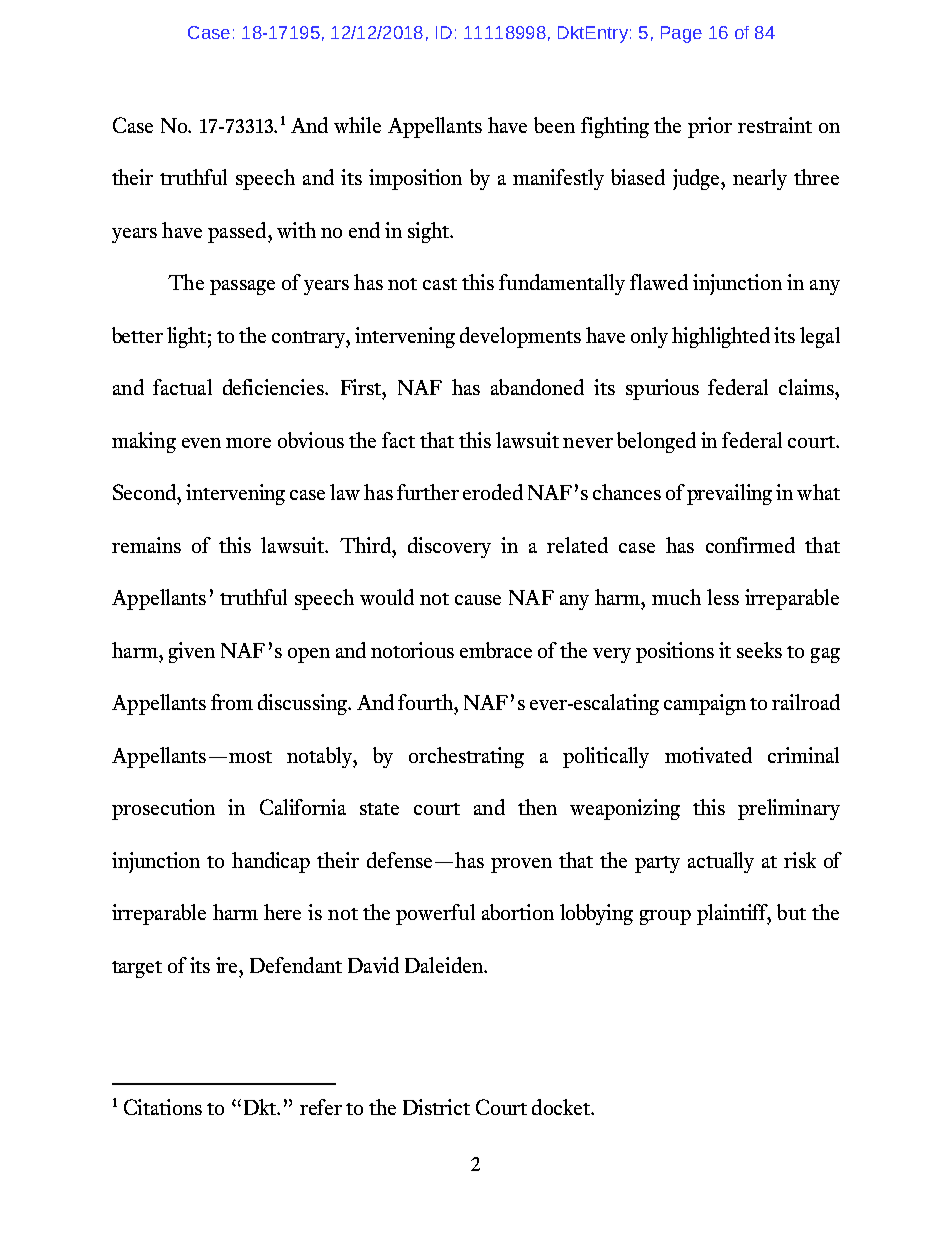 Image resolution: width=952 pixels, height=1233 pixels. Describe the element at coordinates (554, 125) in the document. I see `been` at that location.
